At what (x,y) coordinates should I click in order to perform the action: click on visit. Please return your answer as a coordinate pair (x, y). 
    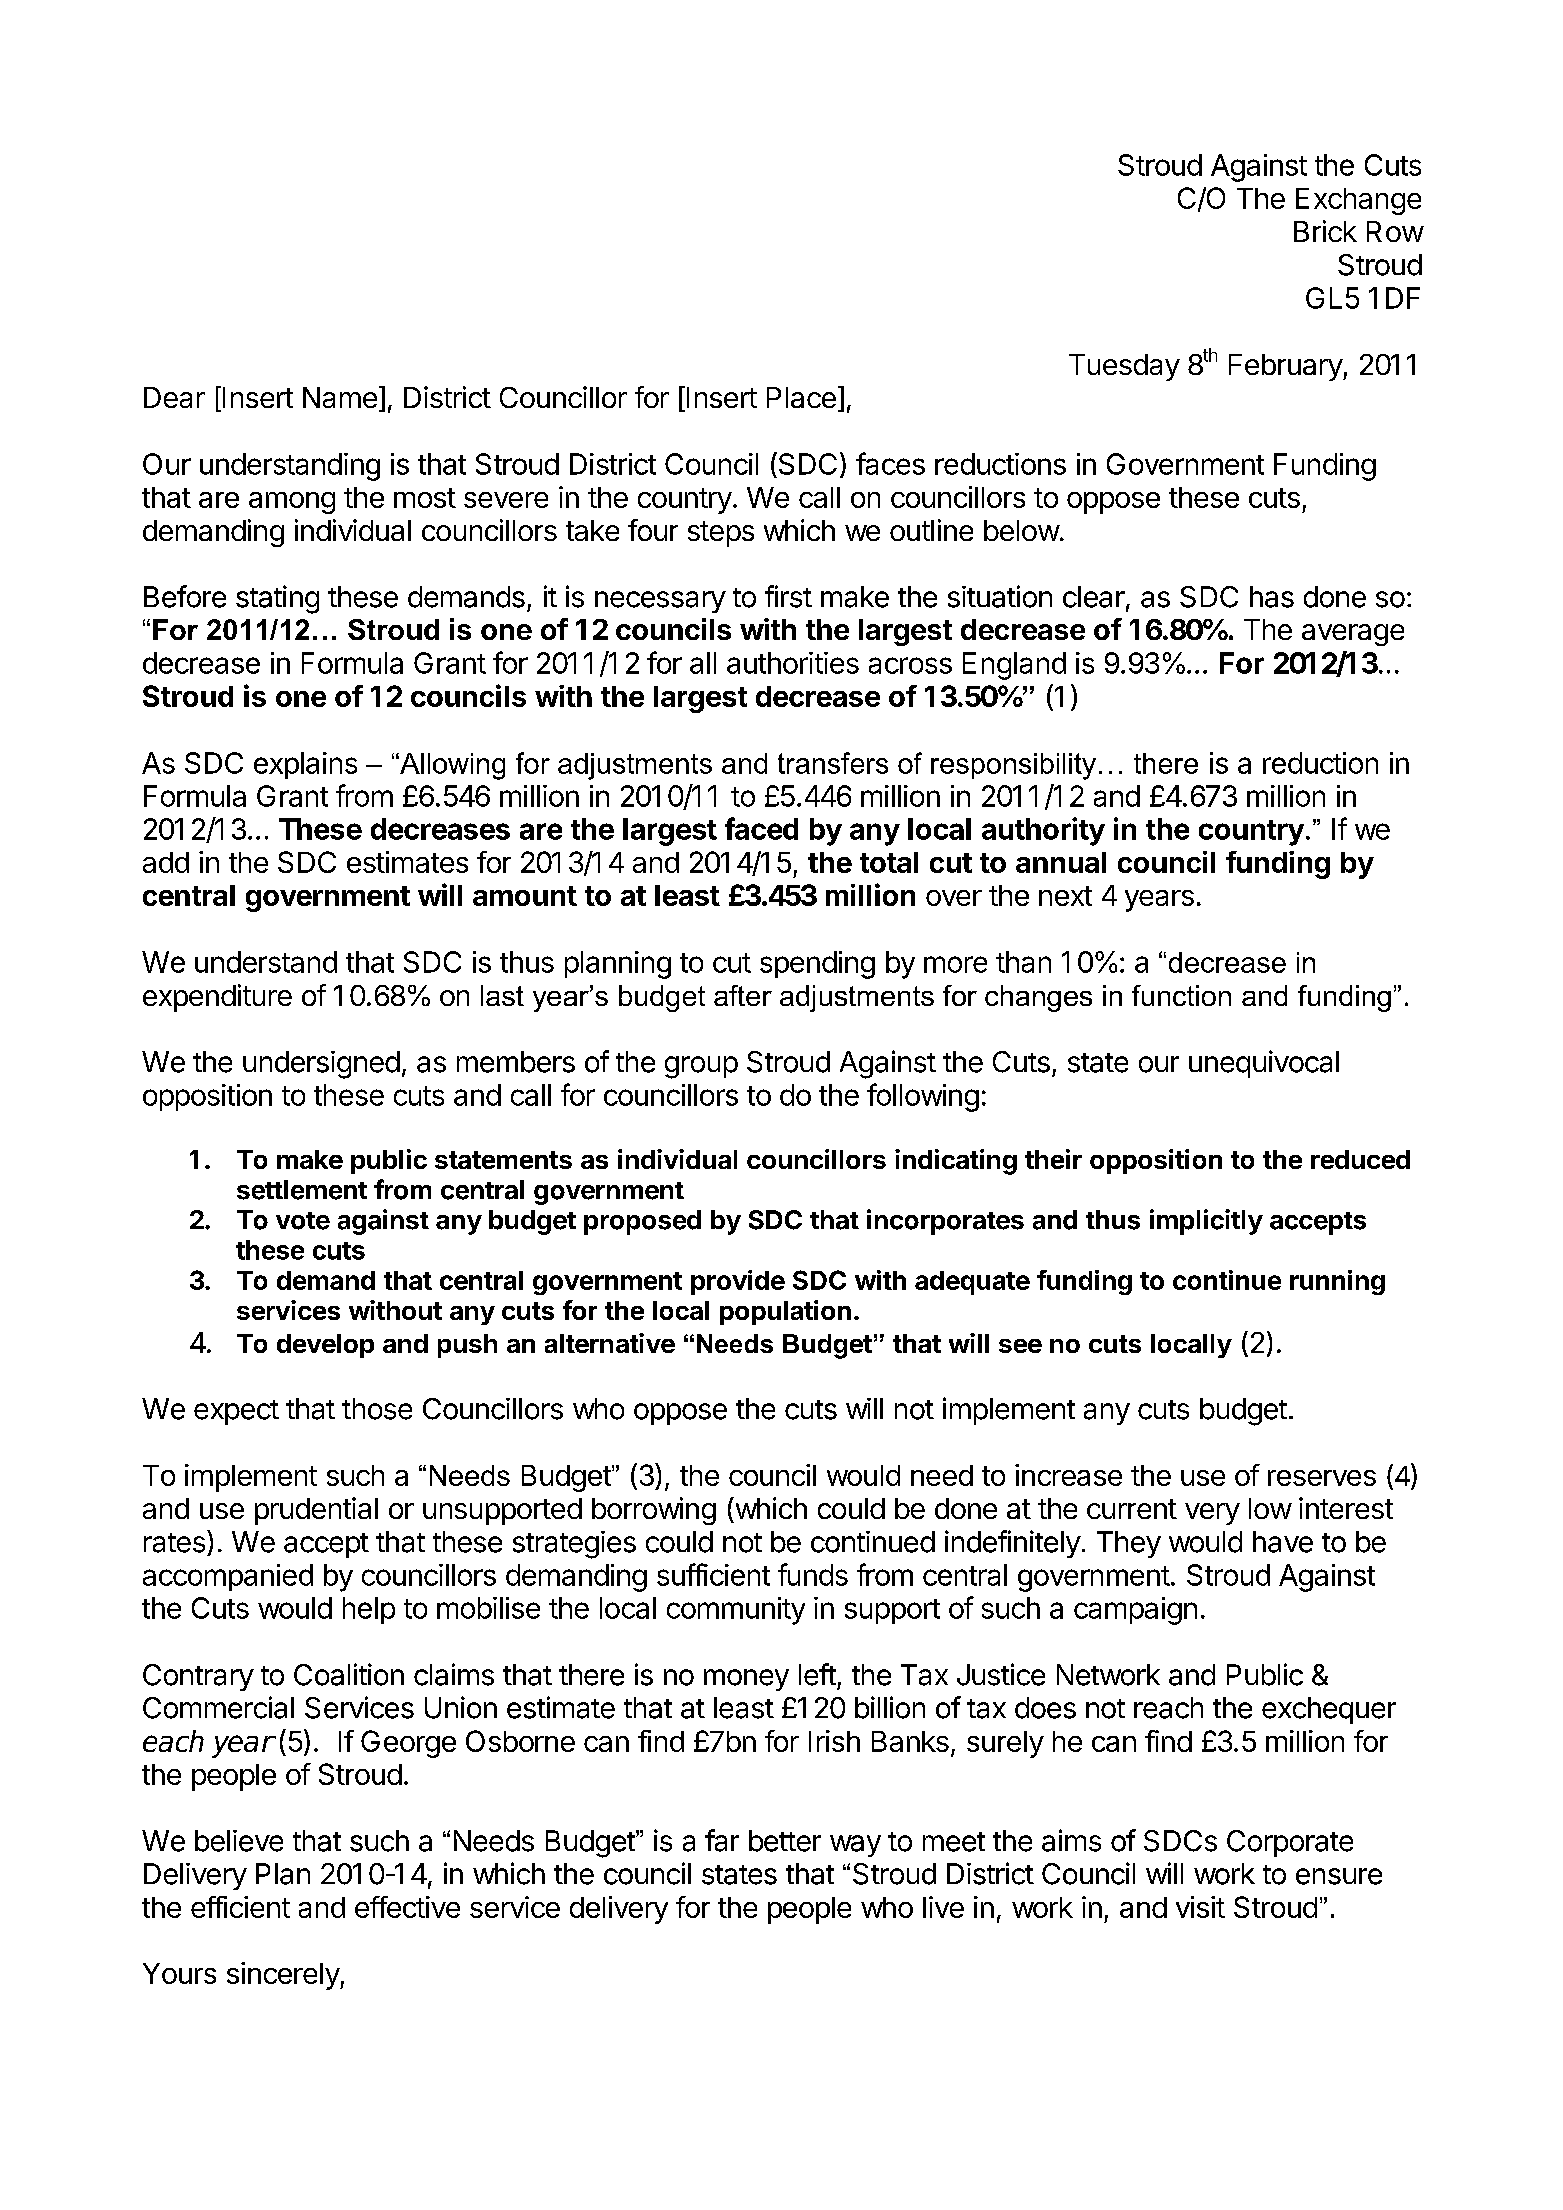
    Looking at the image, I should click on (1200, 1907).
